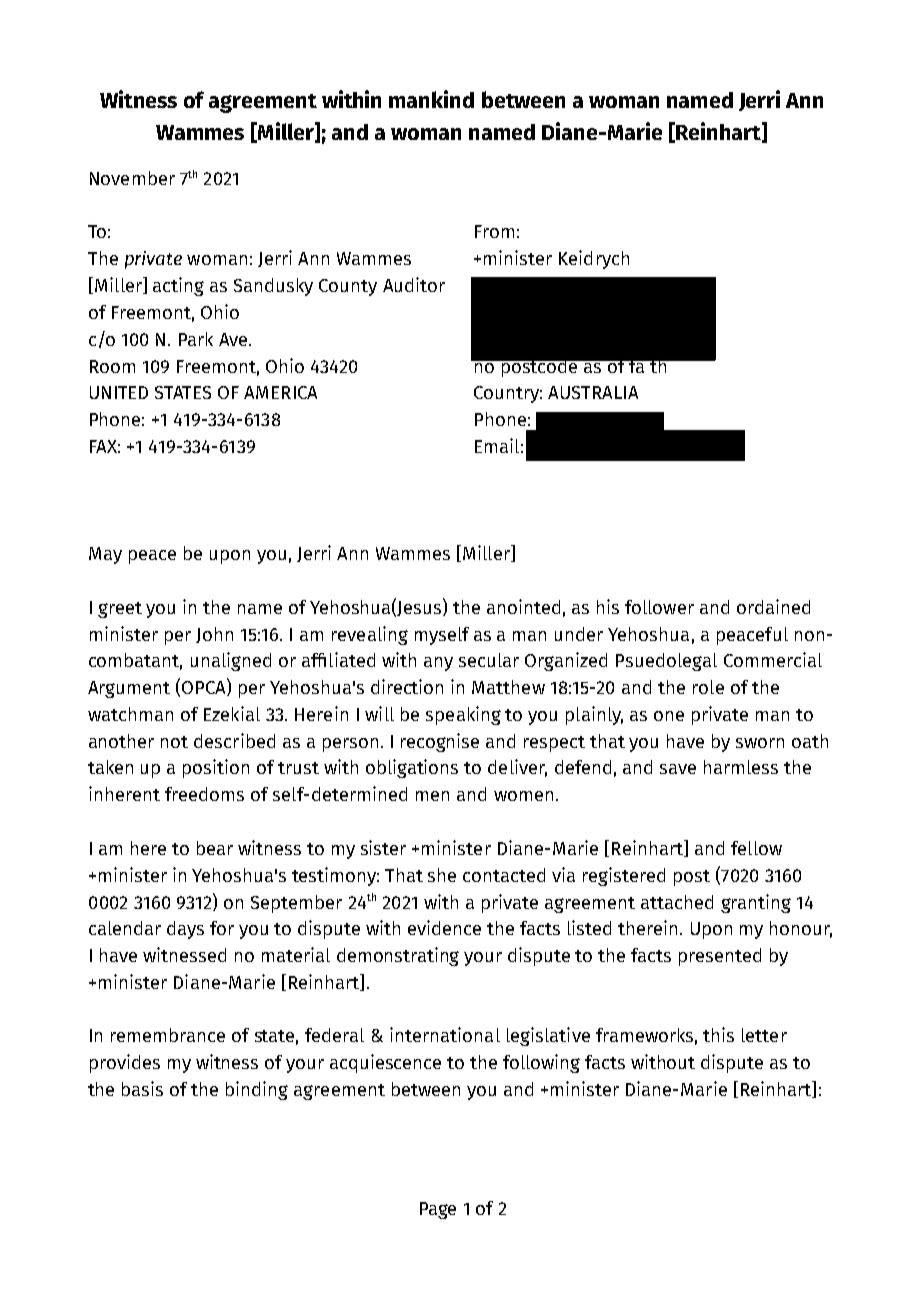 This page has width=924, height=1308. What do you see at coordinates (494, 231) in the page?
I see `From` at bounding box center [494, 231].
